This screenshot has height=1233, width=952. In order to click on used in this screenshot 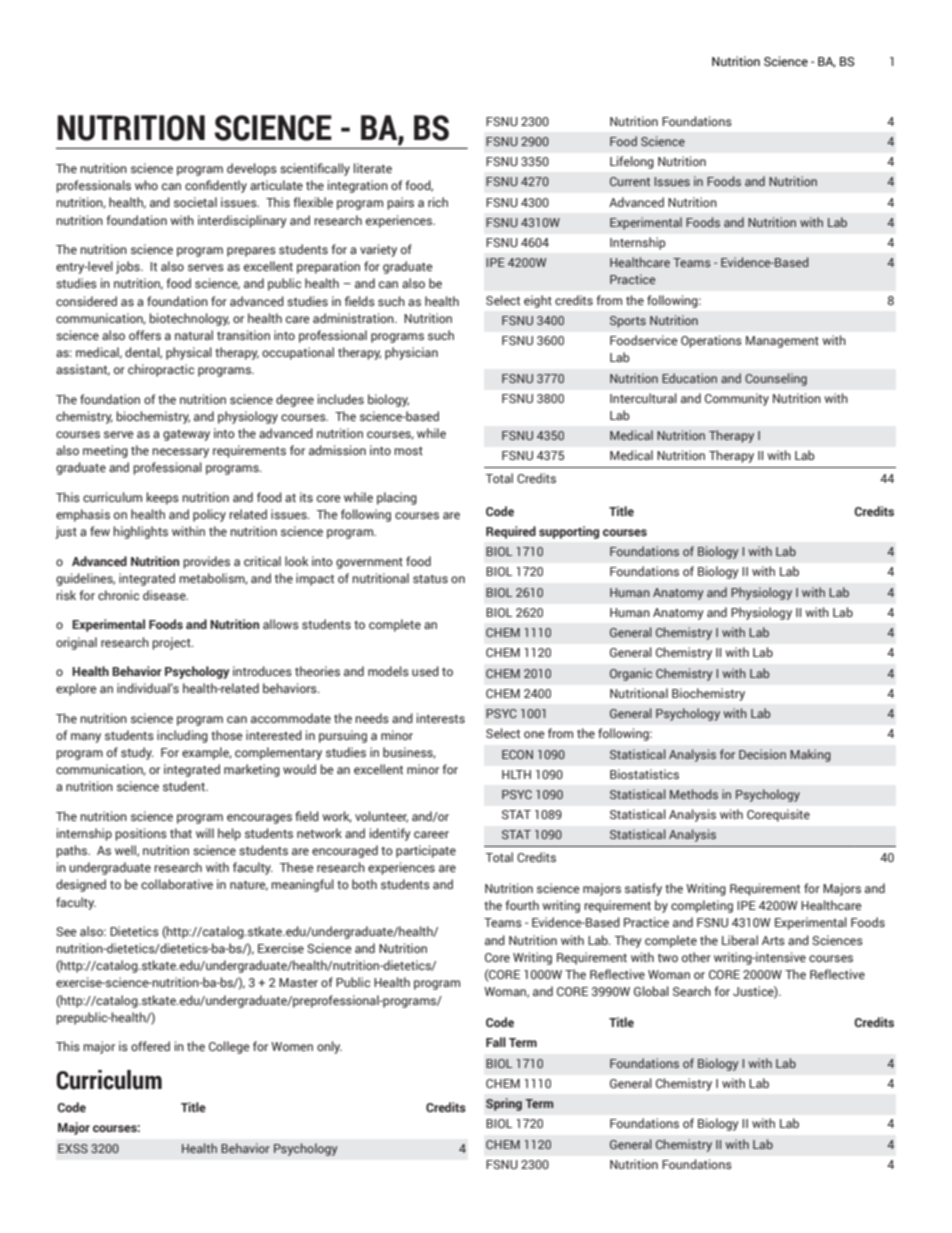, I will do `click(425, 671)`.
